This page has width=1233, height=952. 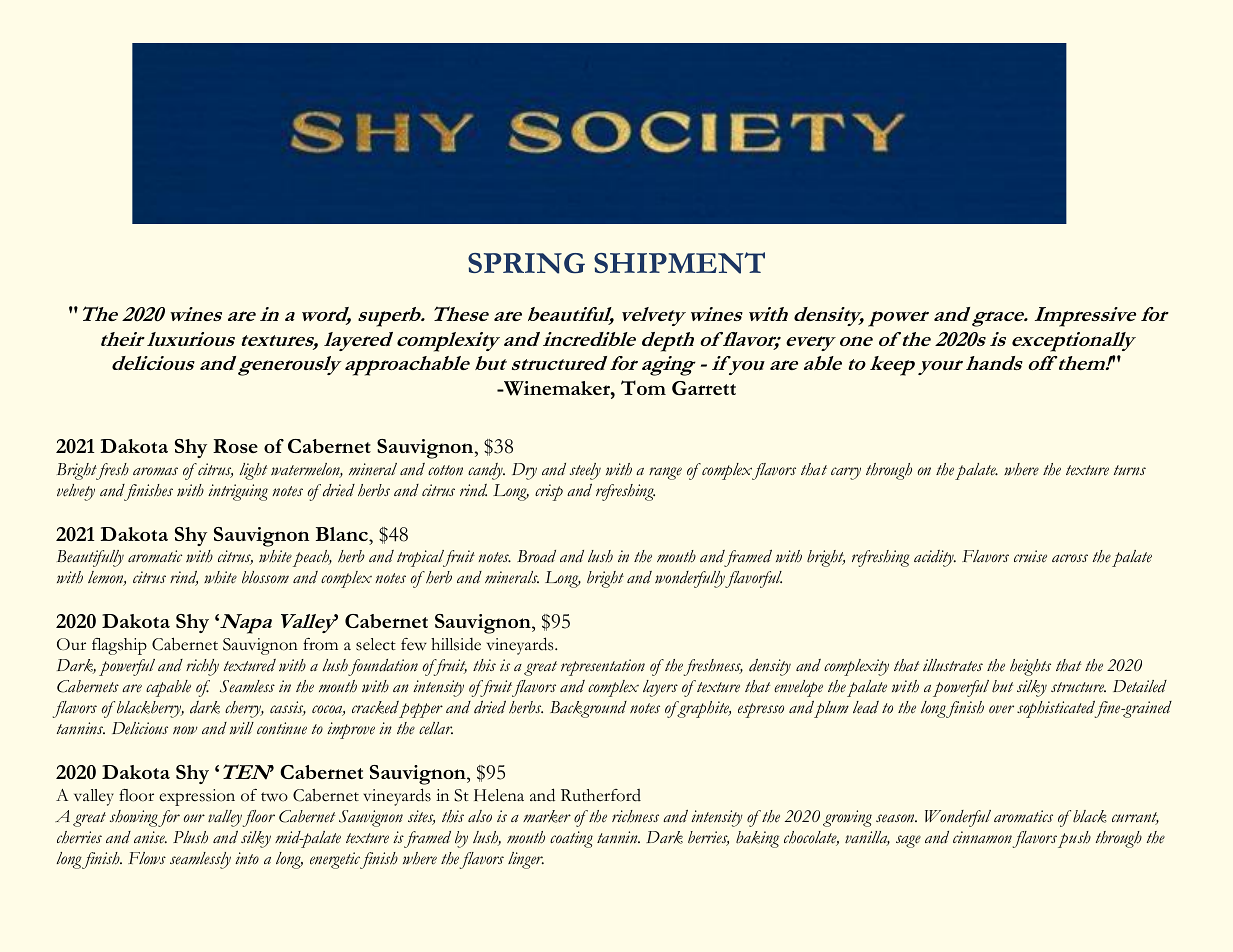 What do you see at coordinates (1130, 470) in the page?
I see `turns` at bounding box center [1130, 470].
